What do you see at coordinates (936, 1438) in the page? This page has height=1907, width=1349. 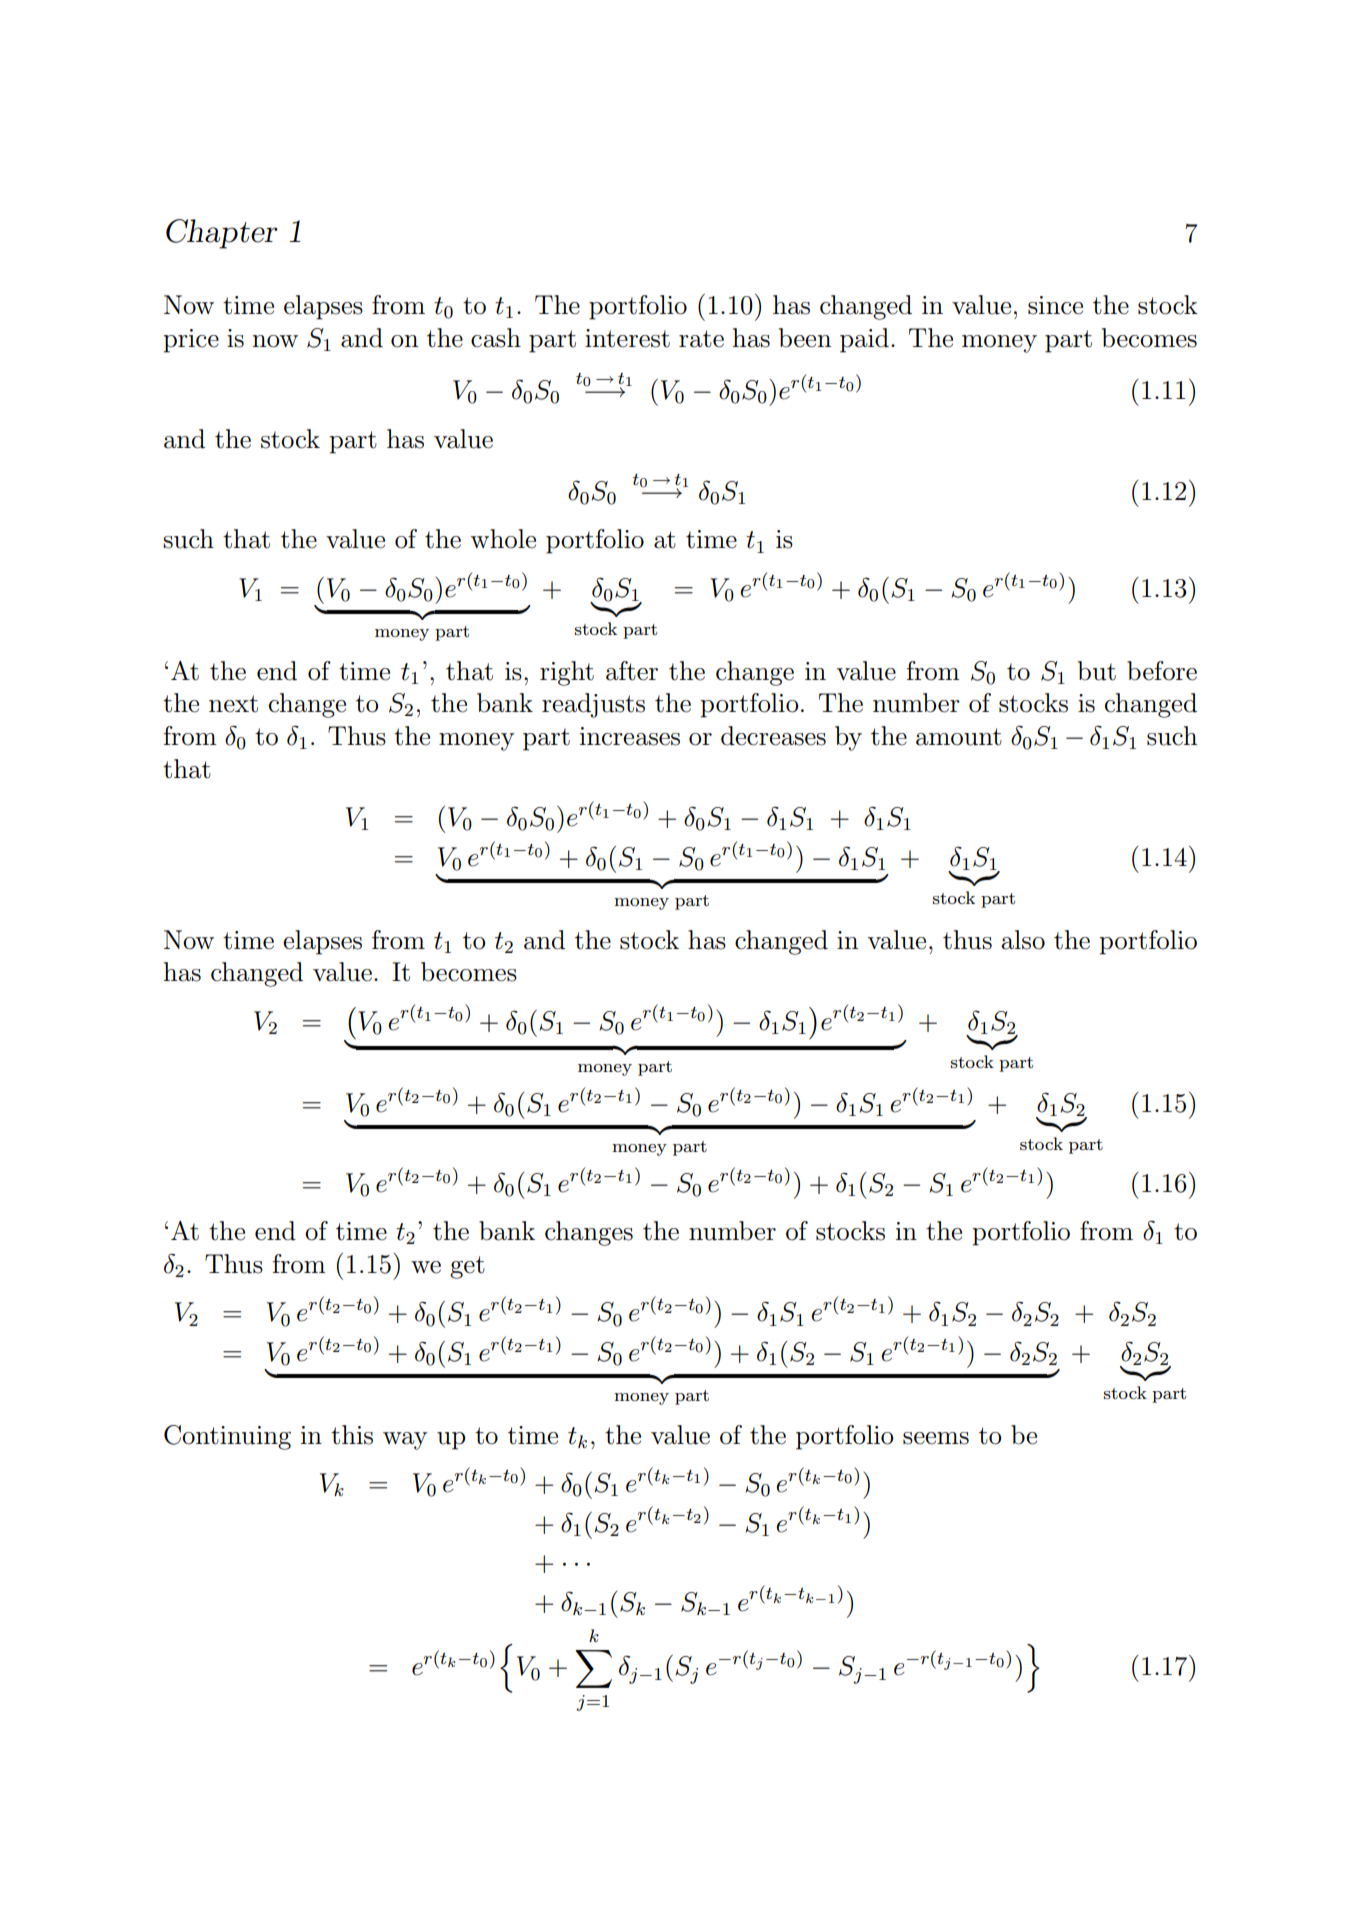 I see `seems` at bounding box center [936, 1438].
